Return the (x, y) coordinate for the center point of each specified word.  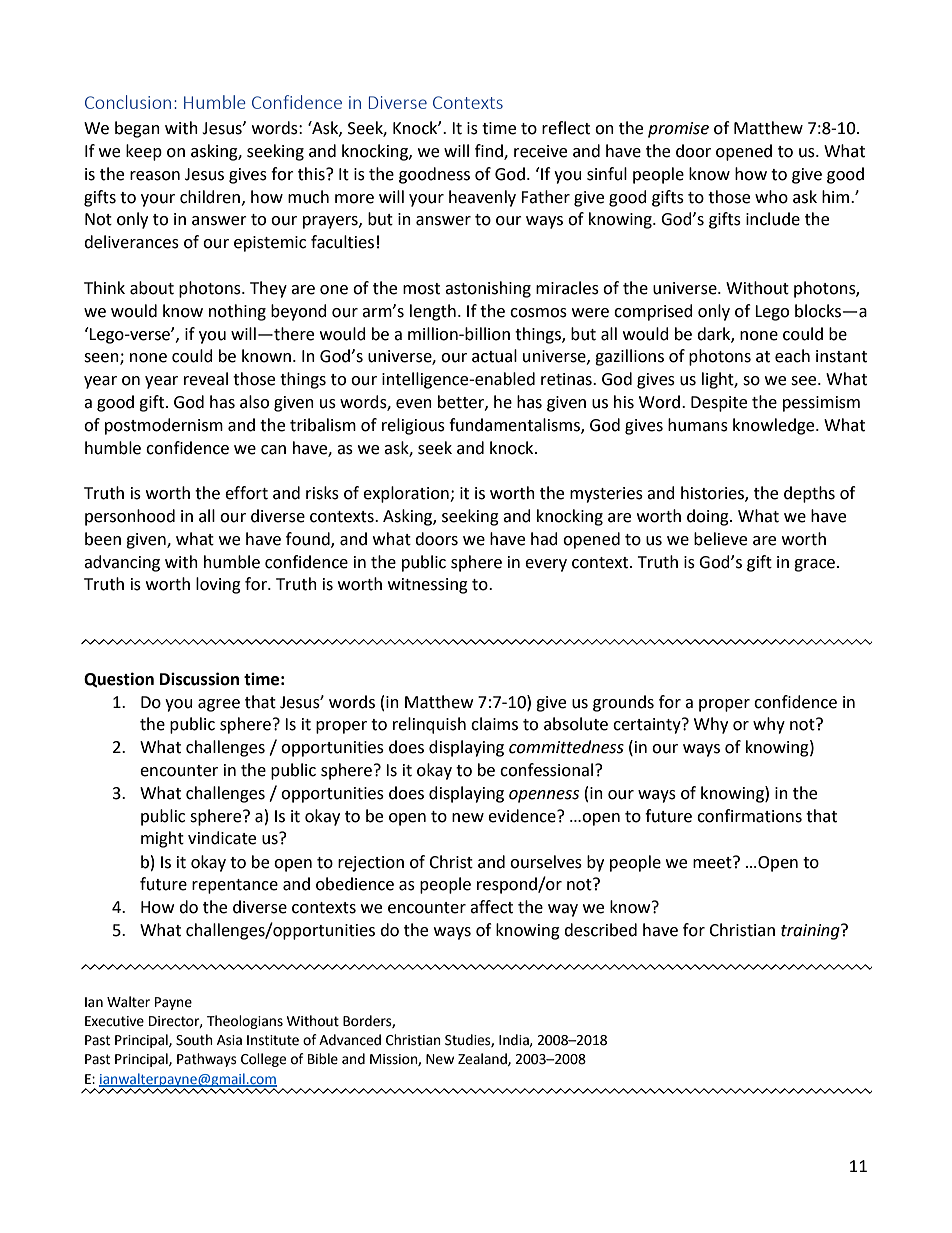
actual (494, 356)
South (194, 1040)
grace (814, 565)
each (792, 356)
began (137, 129)
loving (218, 585)
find (490, 152)
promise (678, 130)
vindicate (222, 838)
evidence (523, 816)
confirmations (749, 816)
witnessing (428, 586)
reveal (206, 379)
